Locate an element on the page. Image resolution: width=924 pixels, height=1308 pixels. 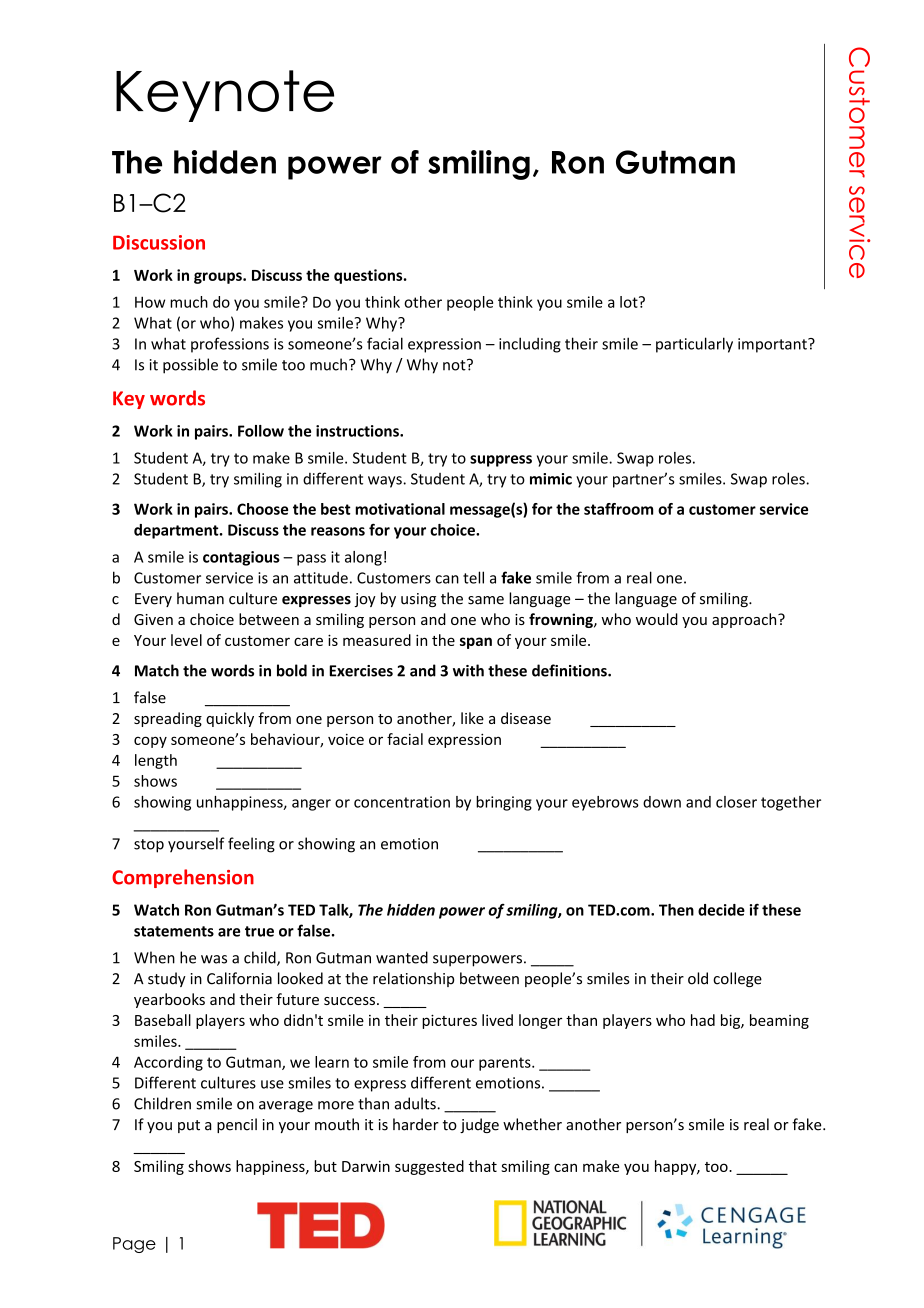
with is located at coordinates (468, 670).
